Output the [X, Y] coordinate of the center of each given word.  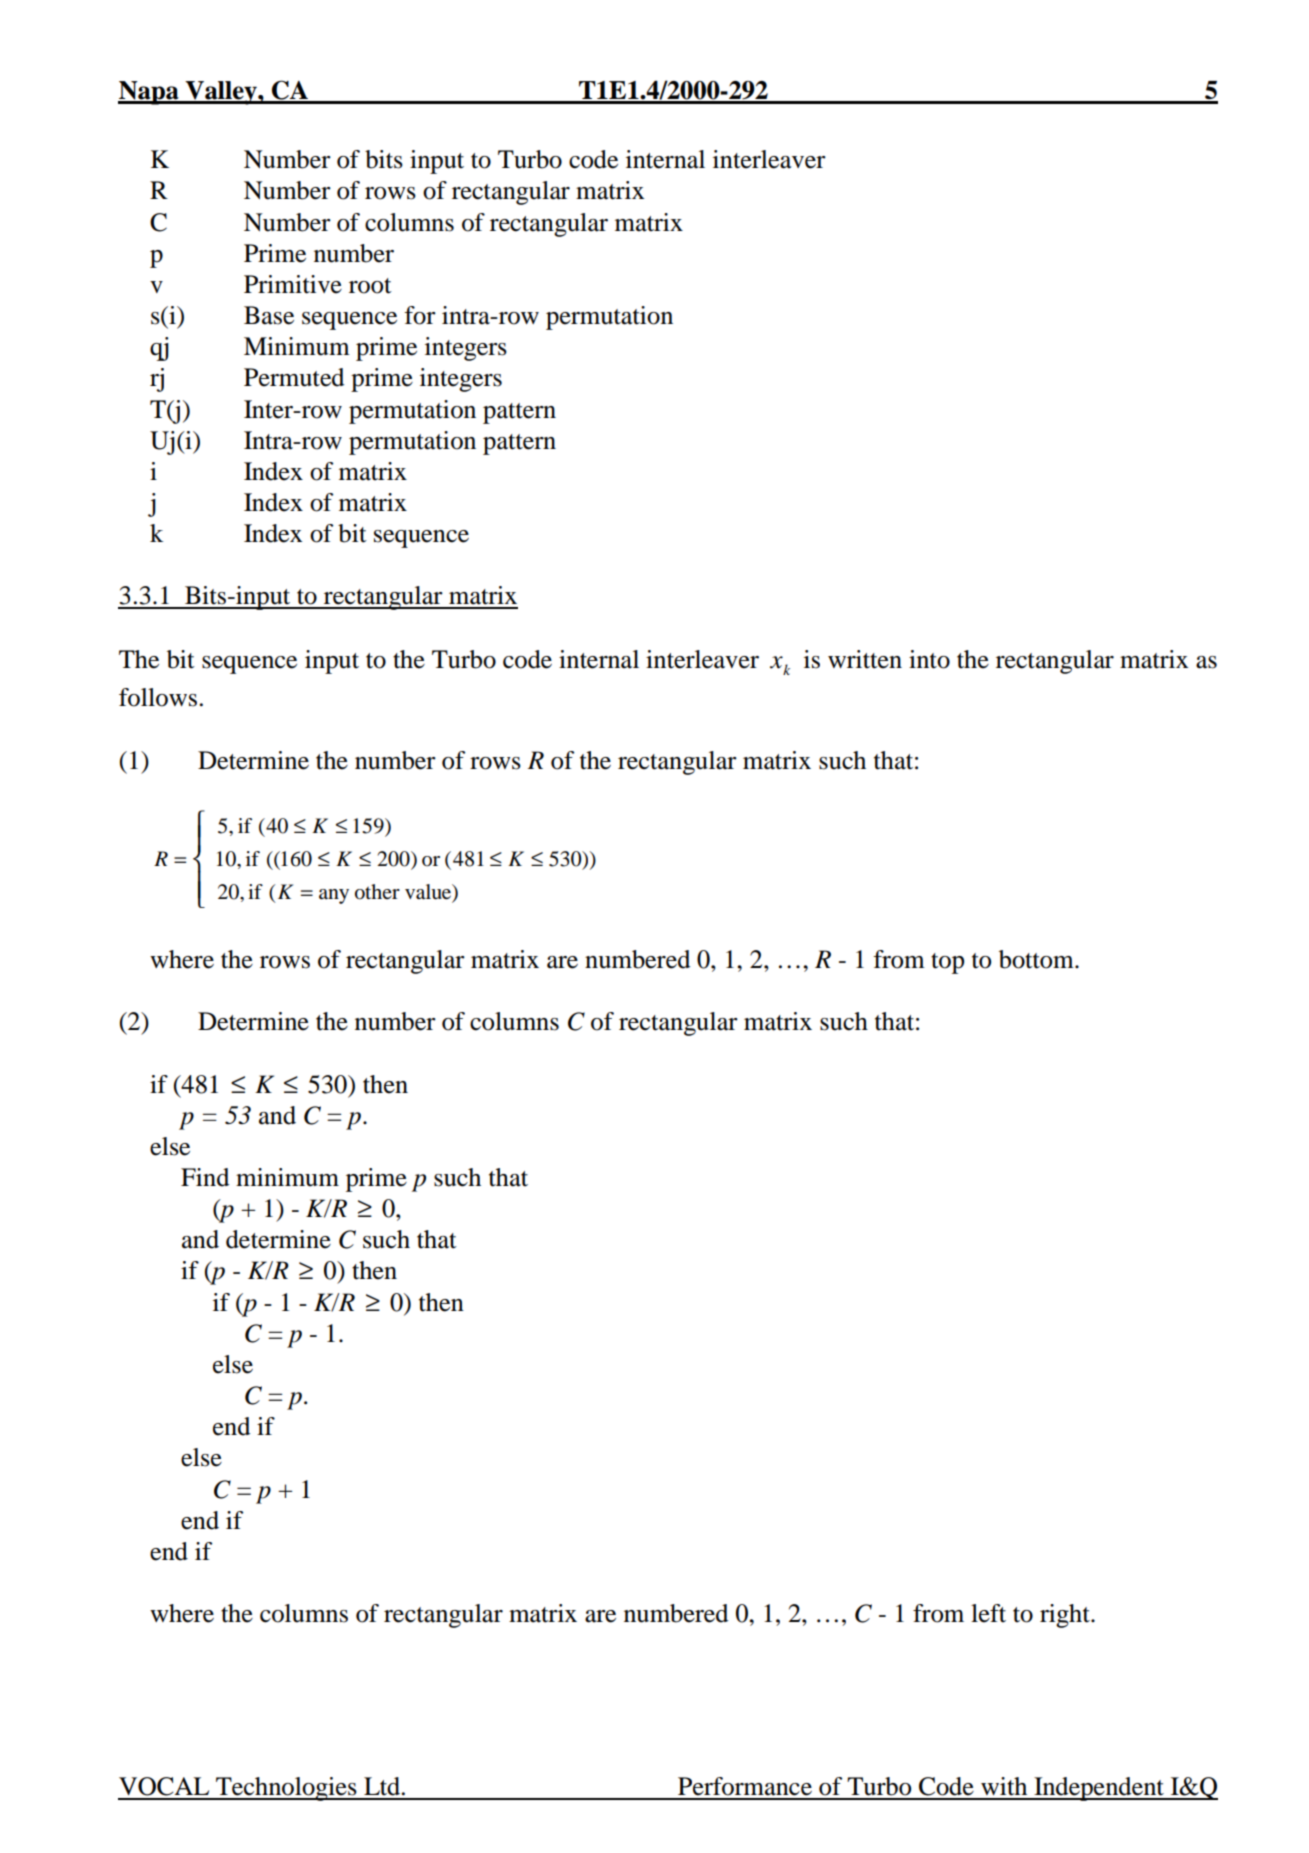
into [929, 659]
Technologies [286, 1789]
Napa [149, 93]
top [947, 963]
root [370, 286]
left [988, 1613]
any [334, 896]
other [377, 892]
